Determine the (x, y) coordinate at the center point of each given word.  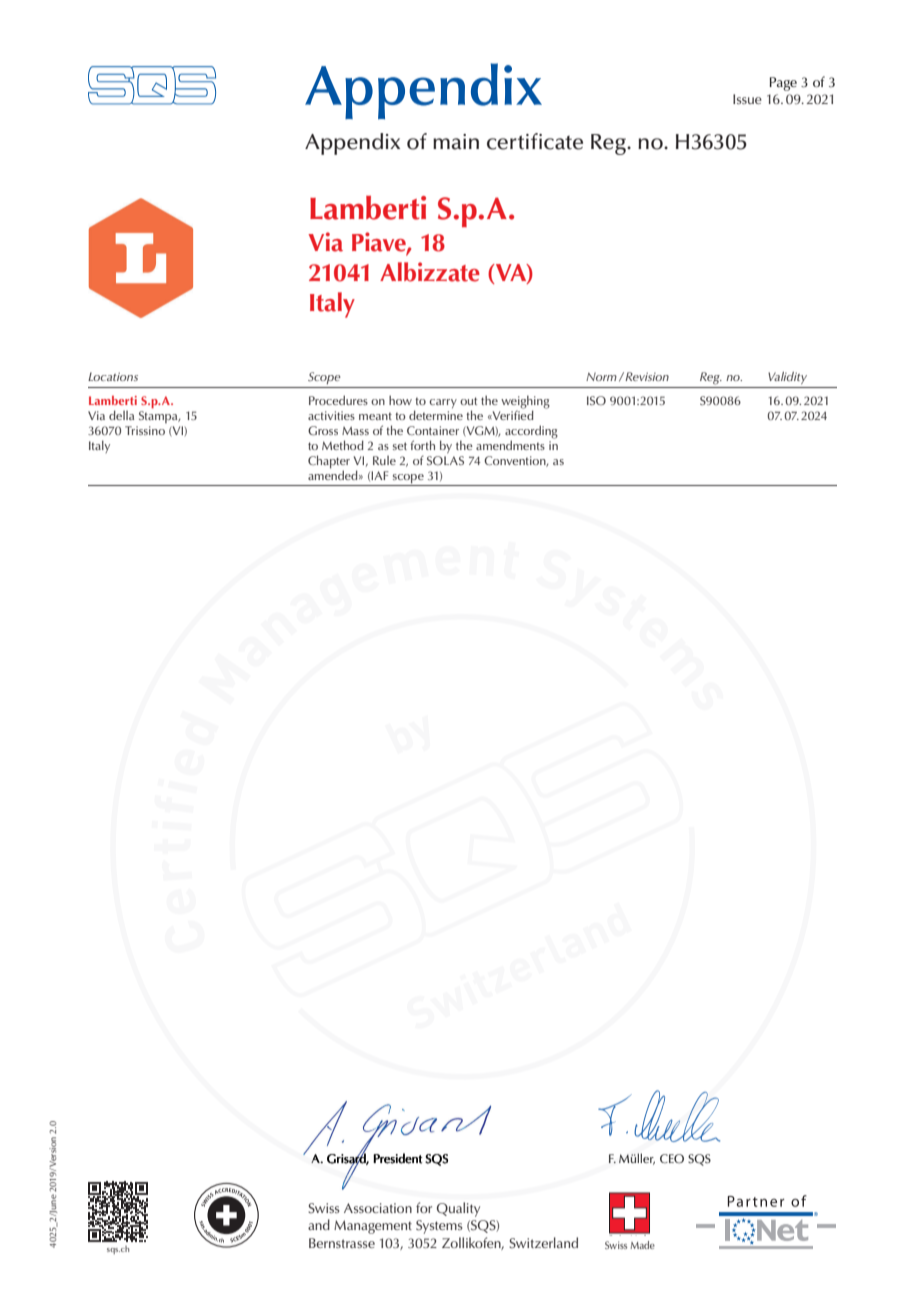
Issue (747, 99)
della (121, 415)
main (456, 142)
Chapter (329, 462)
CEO (672, 1159)
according (531, 433)
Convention (516, 461)
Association (378, 1208)
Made (642, 1245)
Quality (458, 1209)
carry (443, 403)
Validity (787, 378)
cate (563, 143)
